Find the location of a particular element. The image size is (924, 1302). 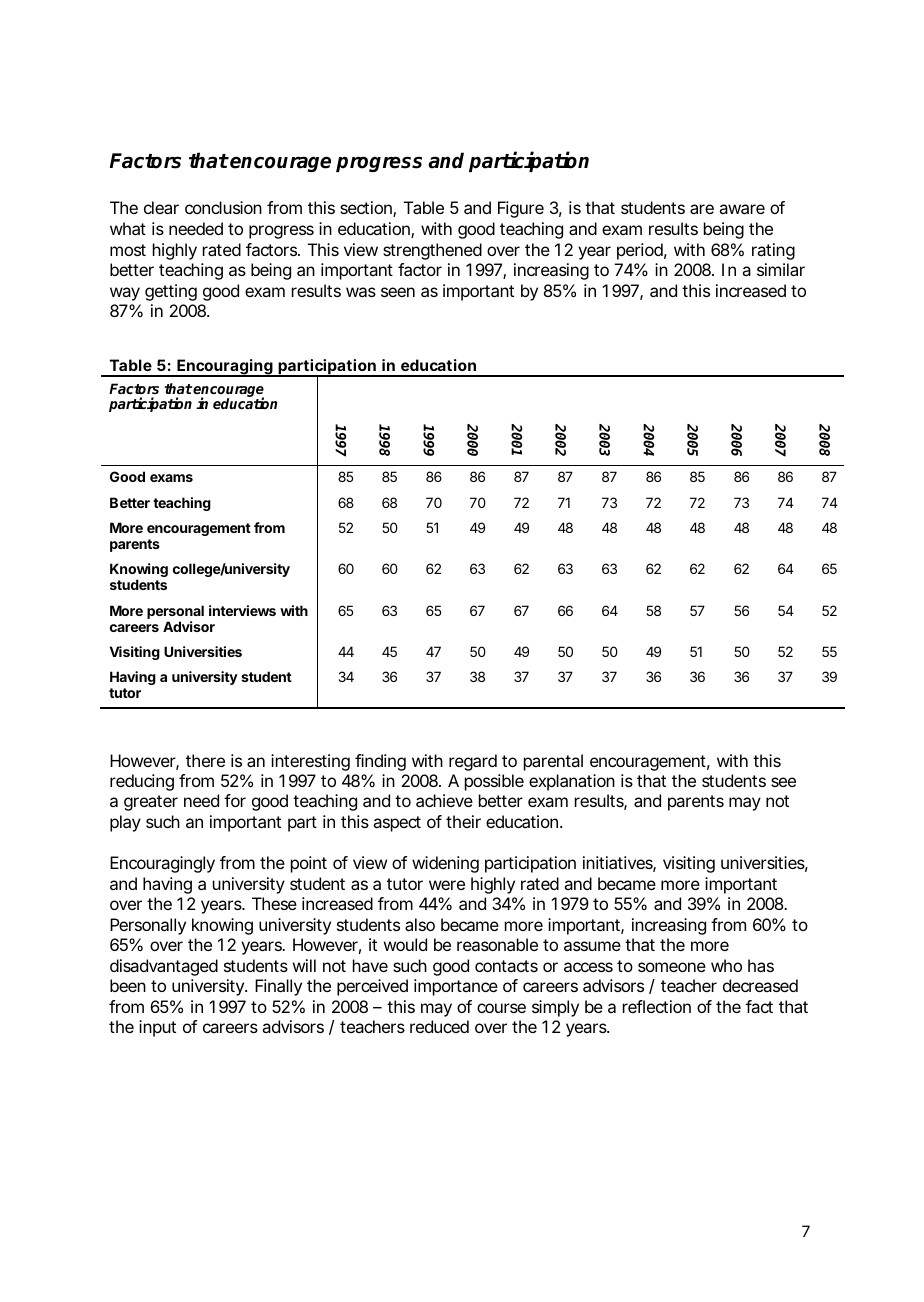

similar is located at coordinates (781, 269).
